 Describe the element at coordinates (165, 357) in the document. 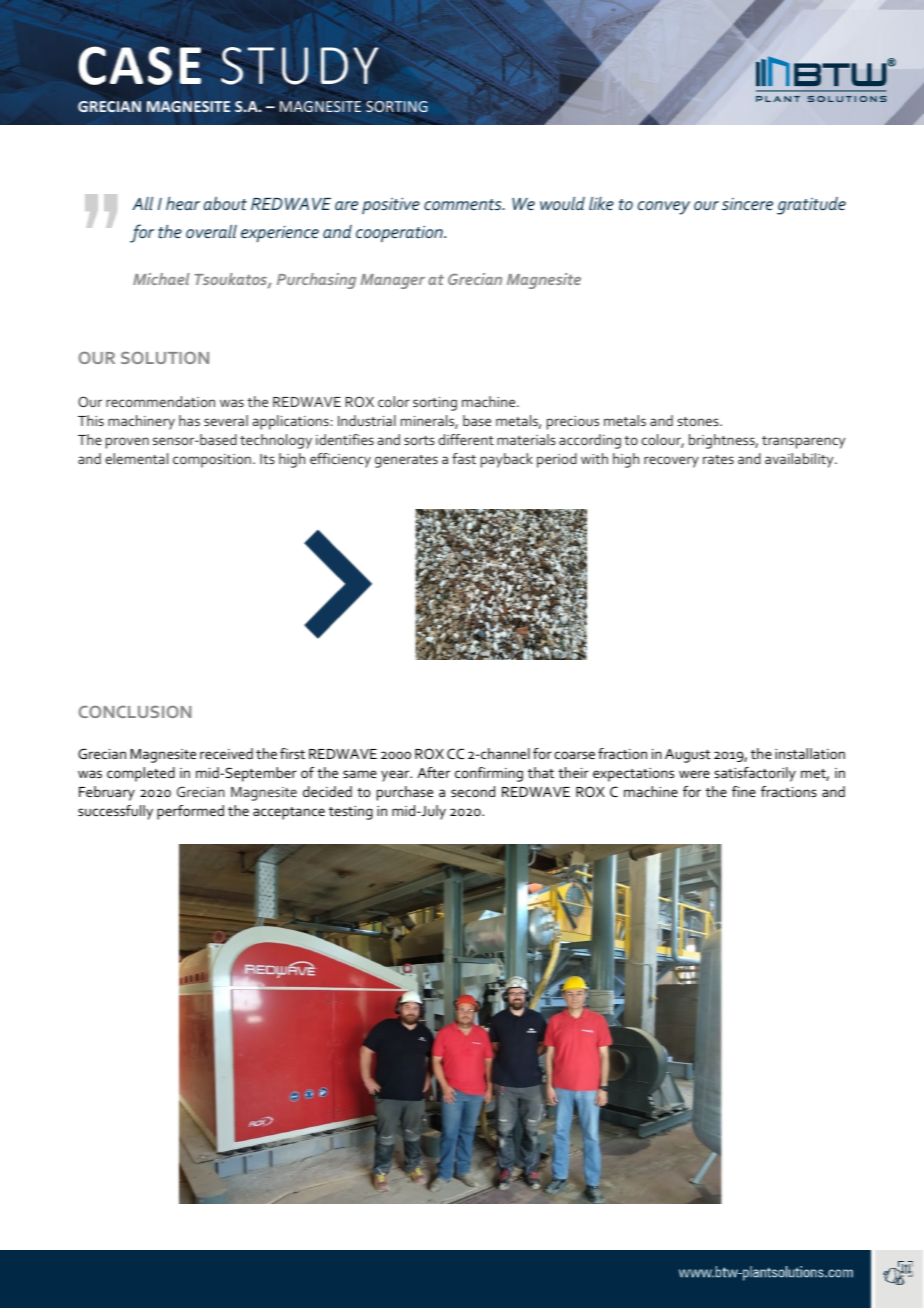

I see `SOLUTION` at that location.
